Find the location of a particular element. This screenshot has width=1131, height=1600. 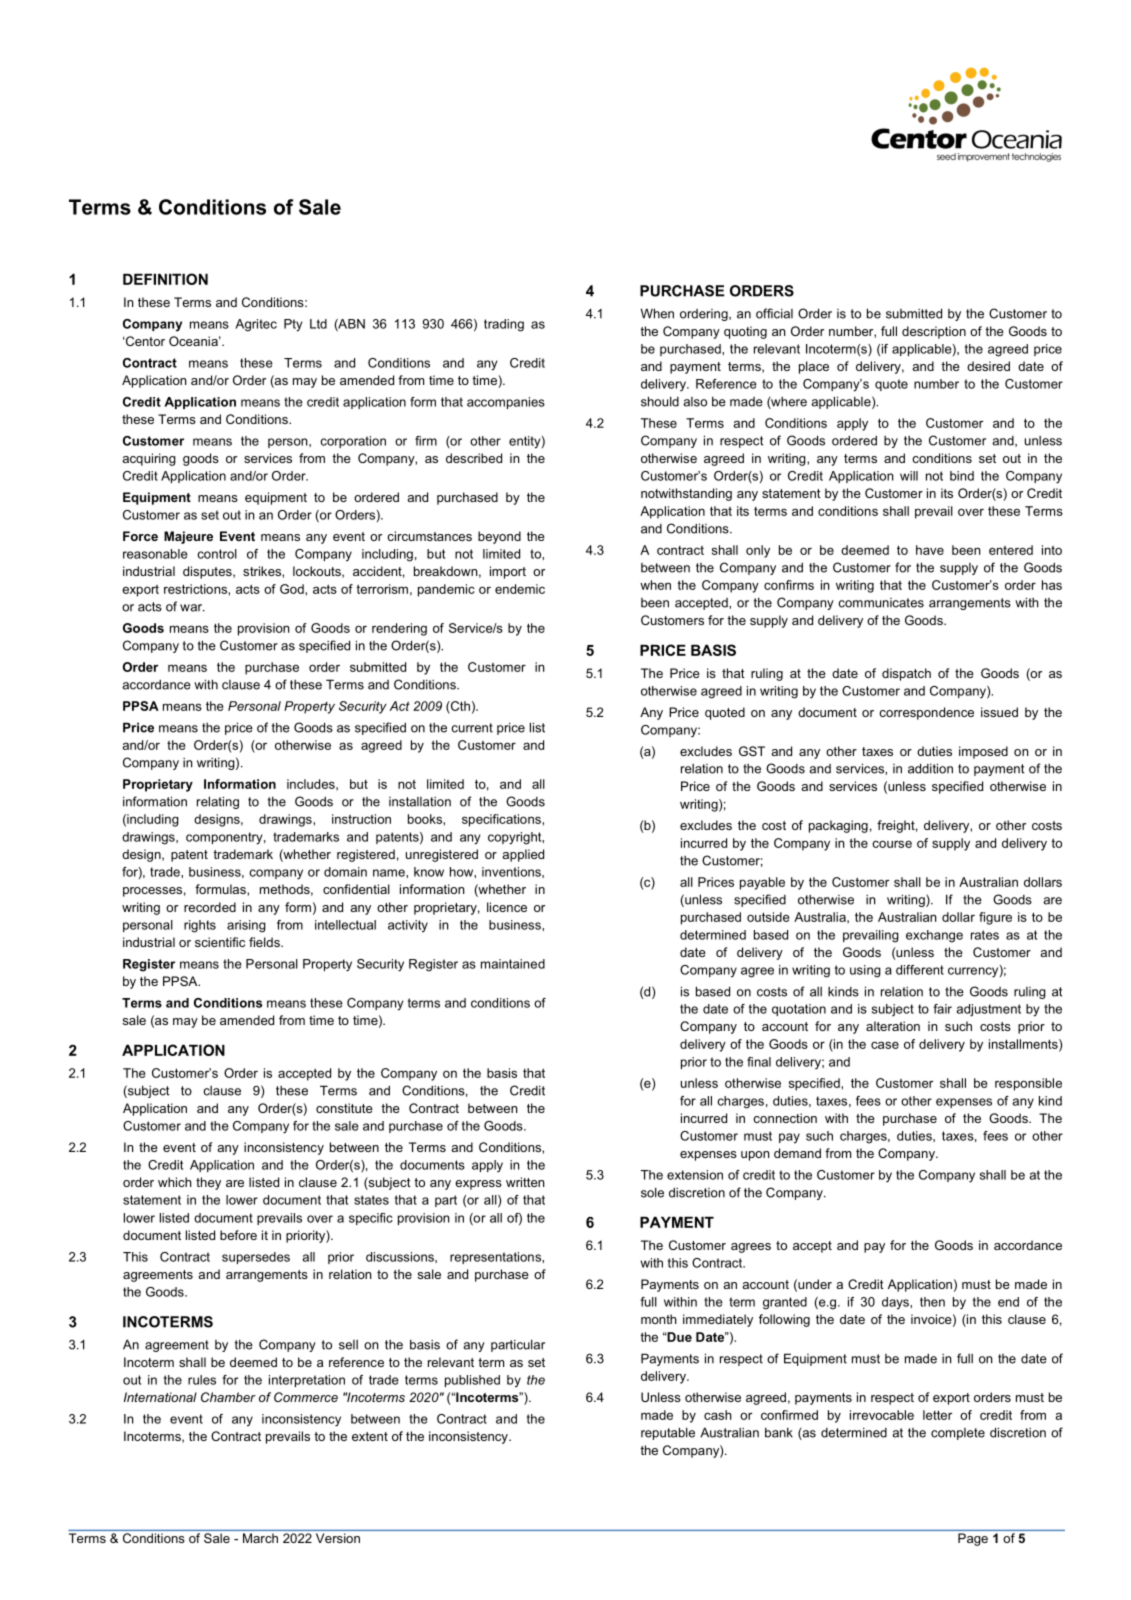

description is located at coordinates (934, 332).
